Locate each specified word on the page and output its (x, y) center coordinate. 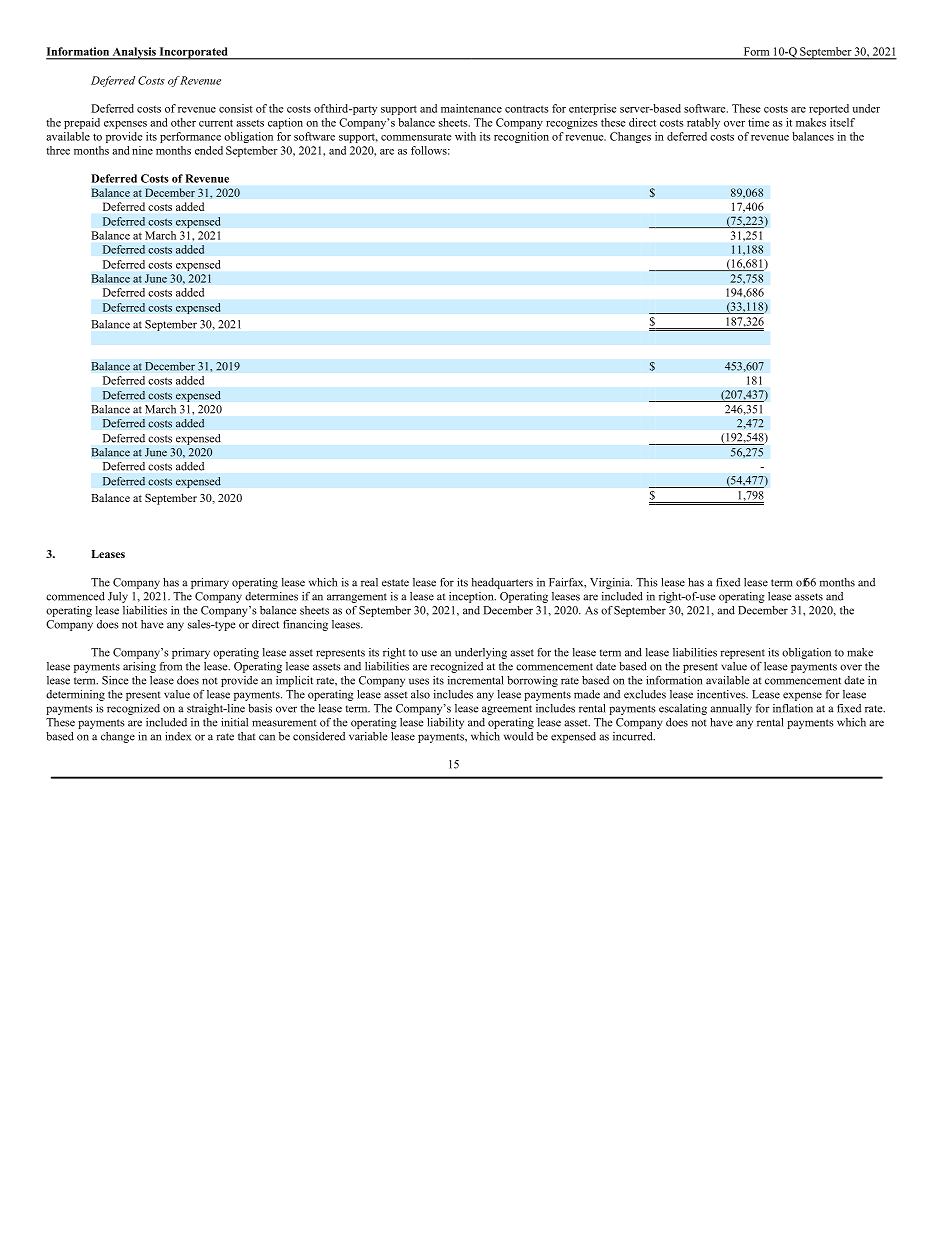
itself (842, 122)
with (465, 136)
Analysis (134, 53)
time (758, 122)
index (178, 736)
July (118, 597)
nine (142, 150)
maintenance (471, 108)
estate (395, 583)
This (647, 582)
